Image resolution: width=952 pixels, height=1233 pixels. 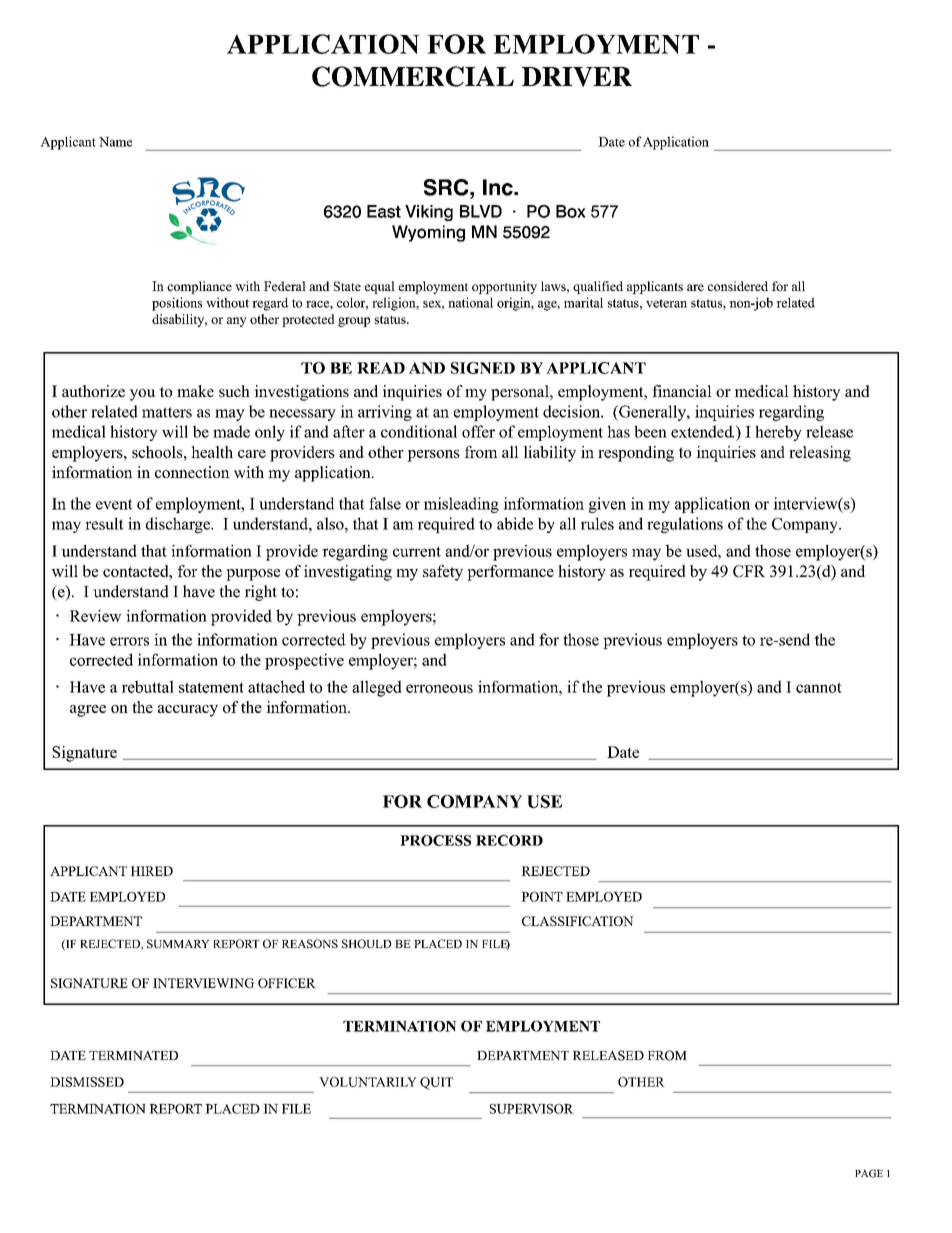 What do you see at coordinates (413, 76) in the screenshot?
I see `COMMERCIAL` at bounding box center [413, 76].
